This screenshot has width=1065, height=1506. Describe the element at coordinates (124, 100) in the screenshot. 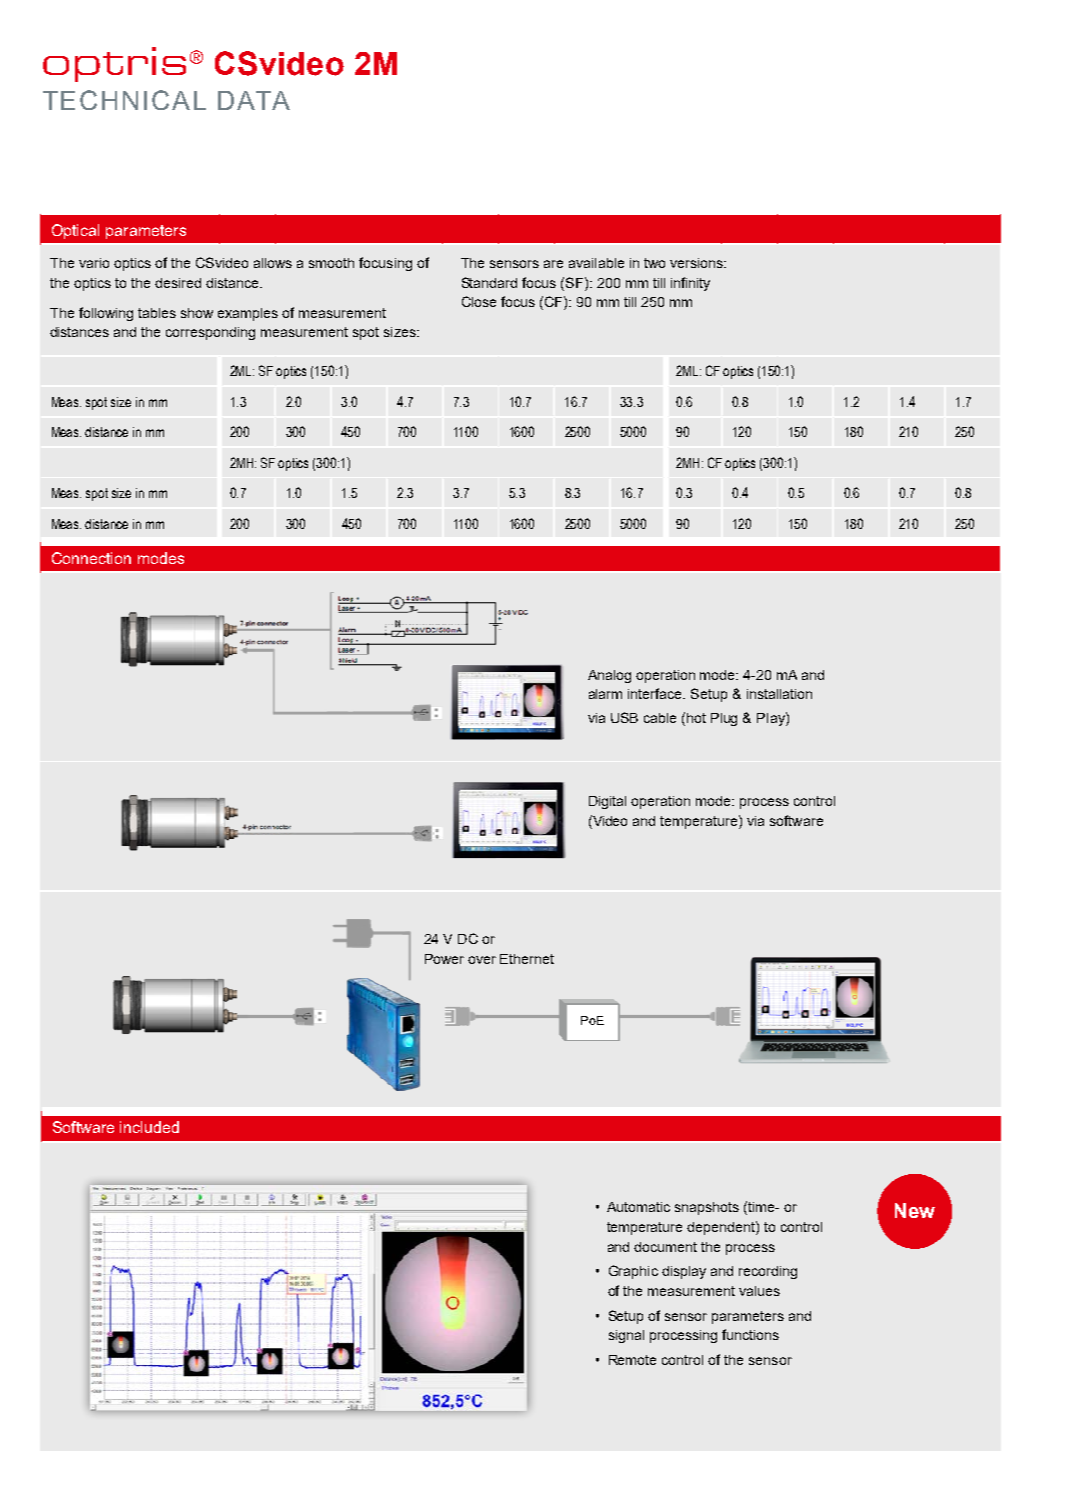

I see `TECHNICAL` at that location.
